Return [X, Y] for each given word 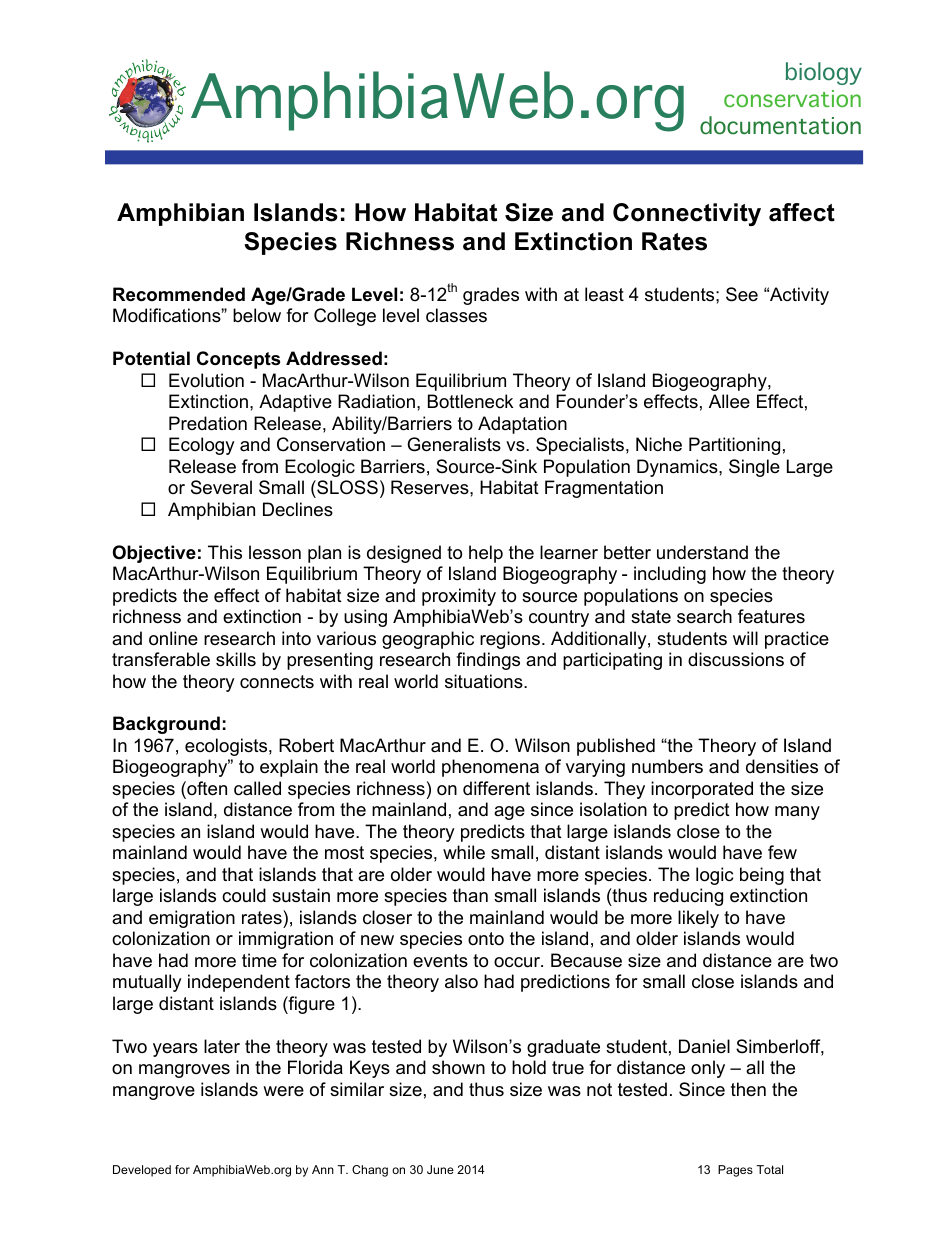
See [742, 294]
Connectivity [687, 214]
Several [221, 487]
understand [702, 552]
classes [456, 315]
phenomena [490, 768]
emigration [192, 919]
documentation [780, 125]
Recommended [179, 294]
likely [698, 919]
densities [782, 766]
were [283, 1091]
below [257, 315]
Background [166, 725]
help [486, 554]
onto [486, 938]
